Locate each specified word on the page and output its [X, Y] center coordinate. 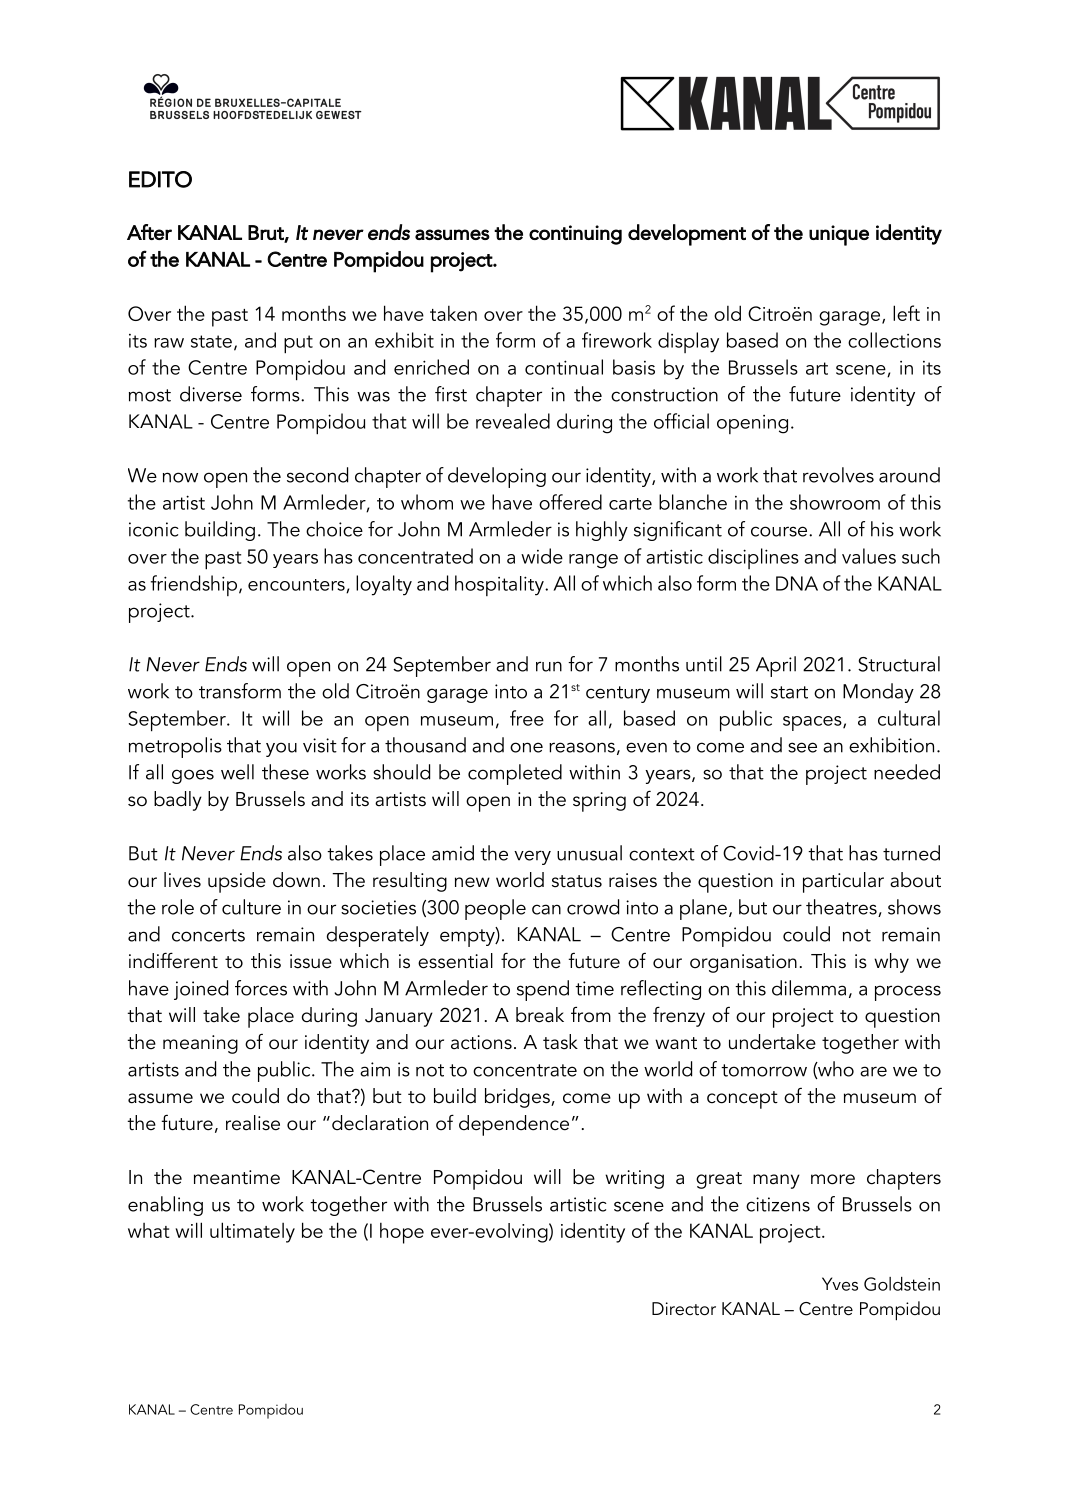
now [180, 477]
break [540, 1015]
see [802, 747]
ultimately [252, 1232]
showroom [835, 502]
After [149, 232]
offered [570, 502]
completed [515, 774]
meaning [200, 1044]
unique [839, 235]
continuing [575, 235]
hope [402, 1233]
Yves [840, 1284]
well [237, 772]
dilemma [809, 988]
